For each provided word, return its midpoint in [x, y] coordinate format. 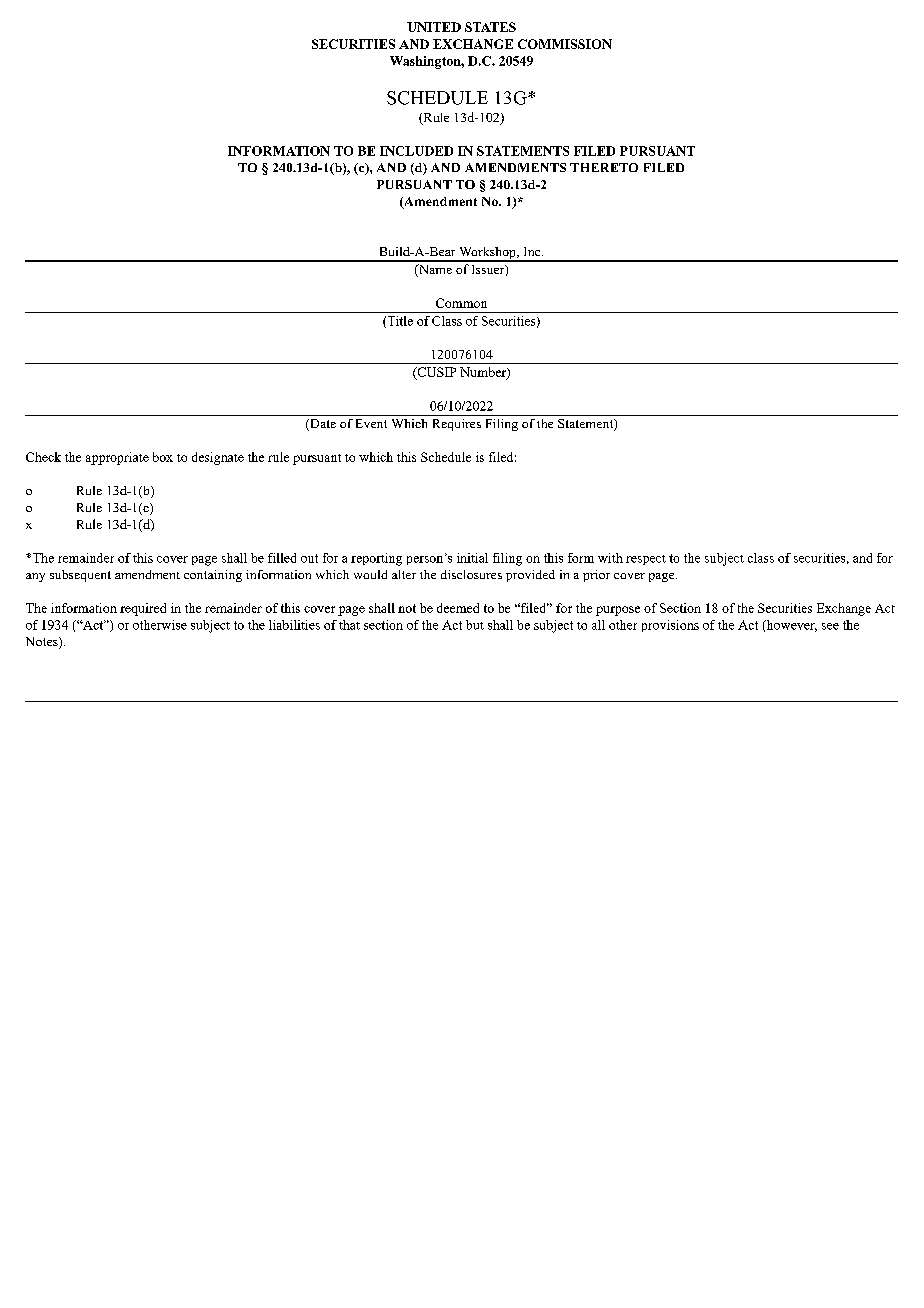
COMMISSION [565, 44]
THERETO [604, 167]
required [143, 609]
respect [646, 560]
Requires [457, 425]
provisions [670, 626]
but [475, 625]
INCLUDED [416, 151]
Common [461, 303]
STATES [490, 27]
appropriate [117, 458]
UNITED [434, 27]
